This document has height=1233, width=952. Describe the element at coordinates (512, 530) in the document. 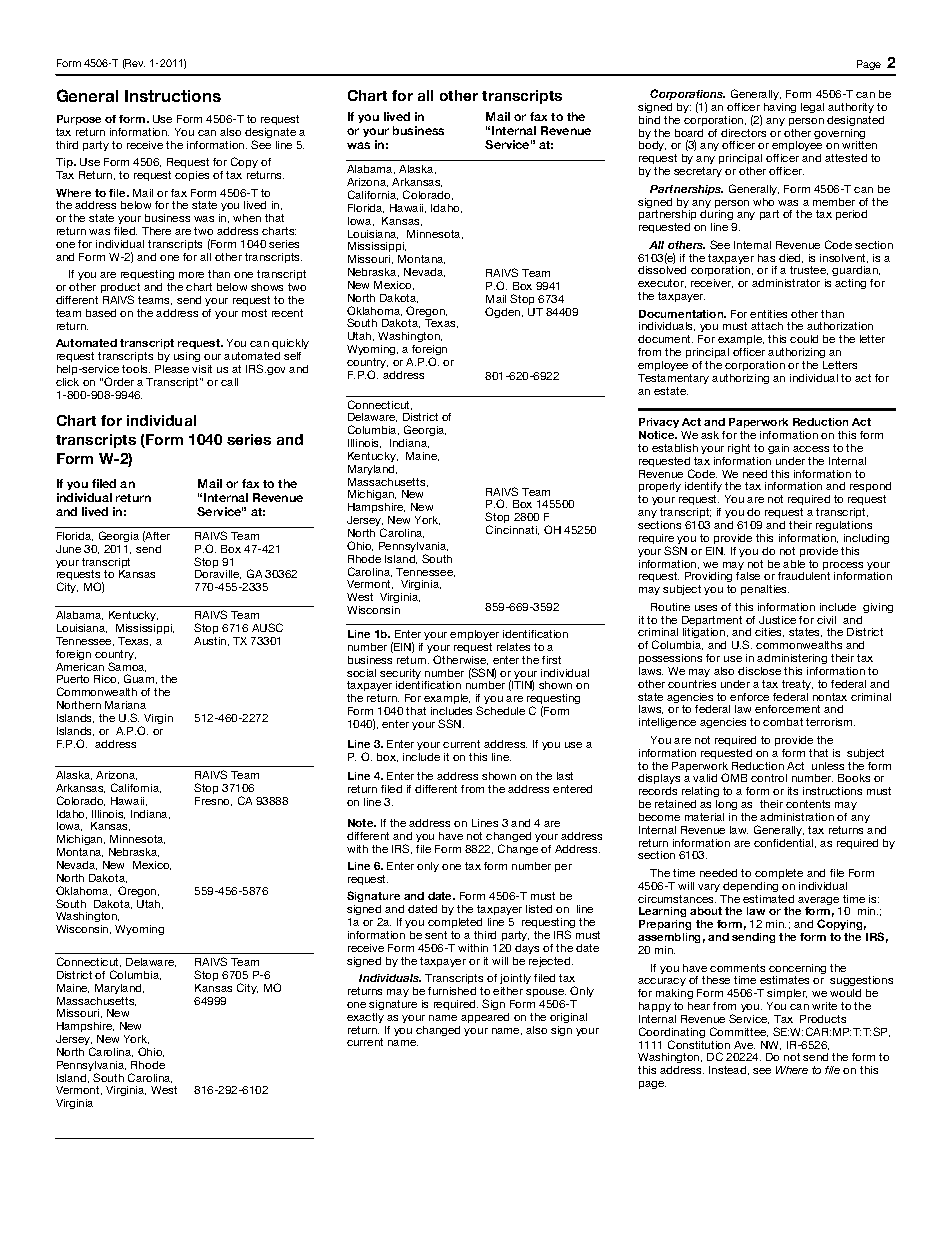

I see `Cincinnati` at that location.
